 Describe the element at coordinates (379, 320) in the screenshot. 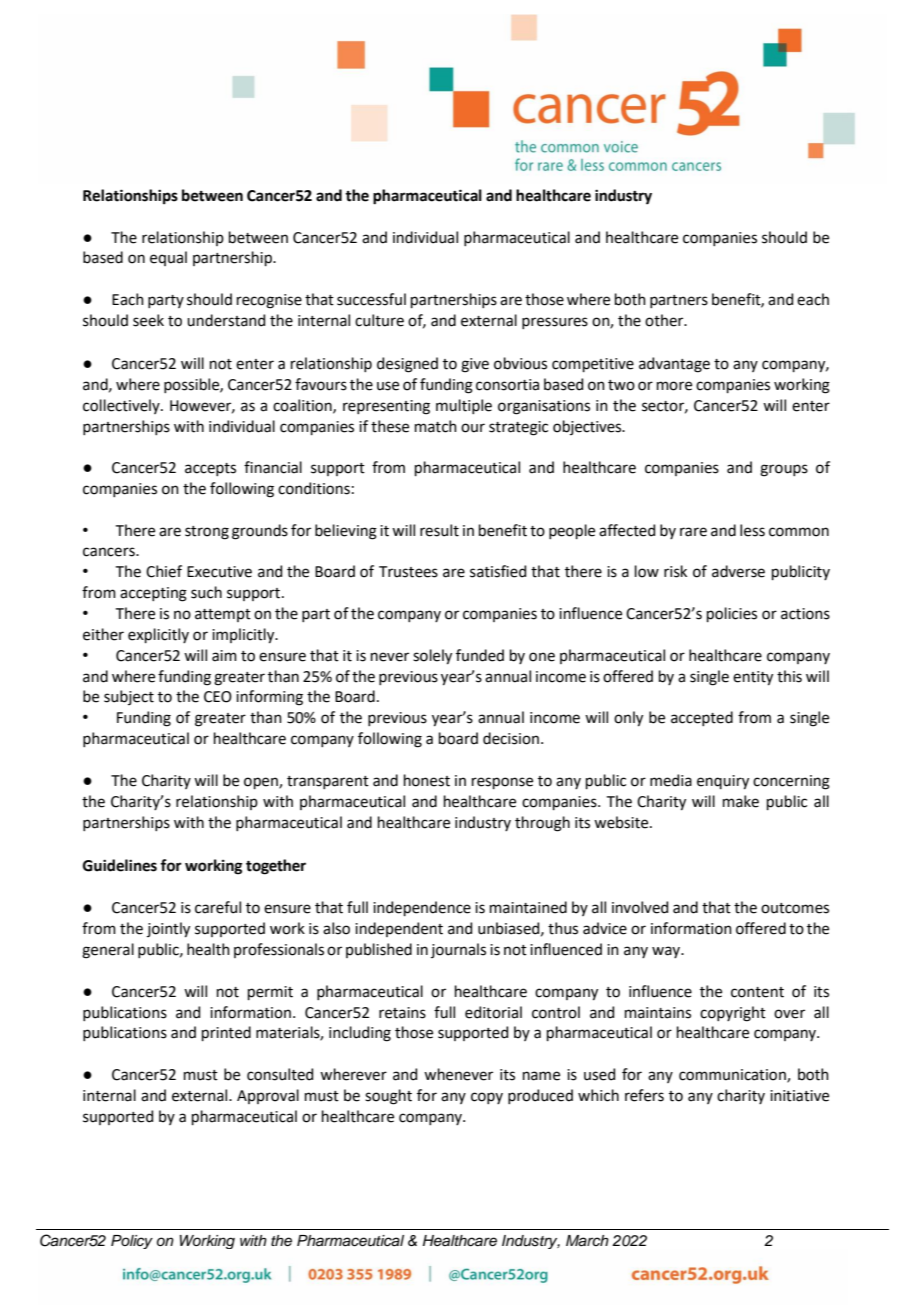

I see `culture` at that location.
